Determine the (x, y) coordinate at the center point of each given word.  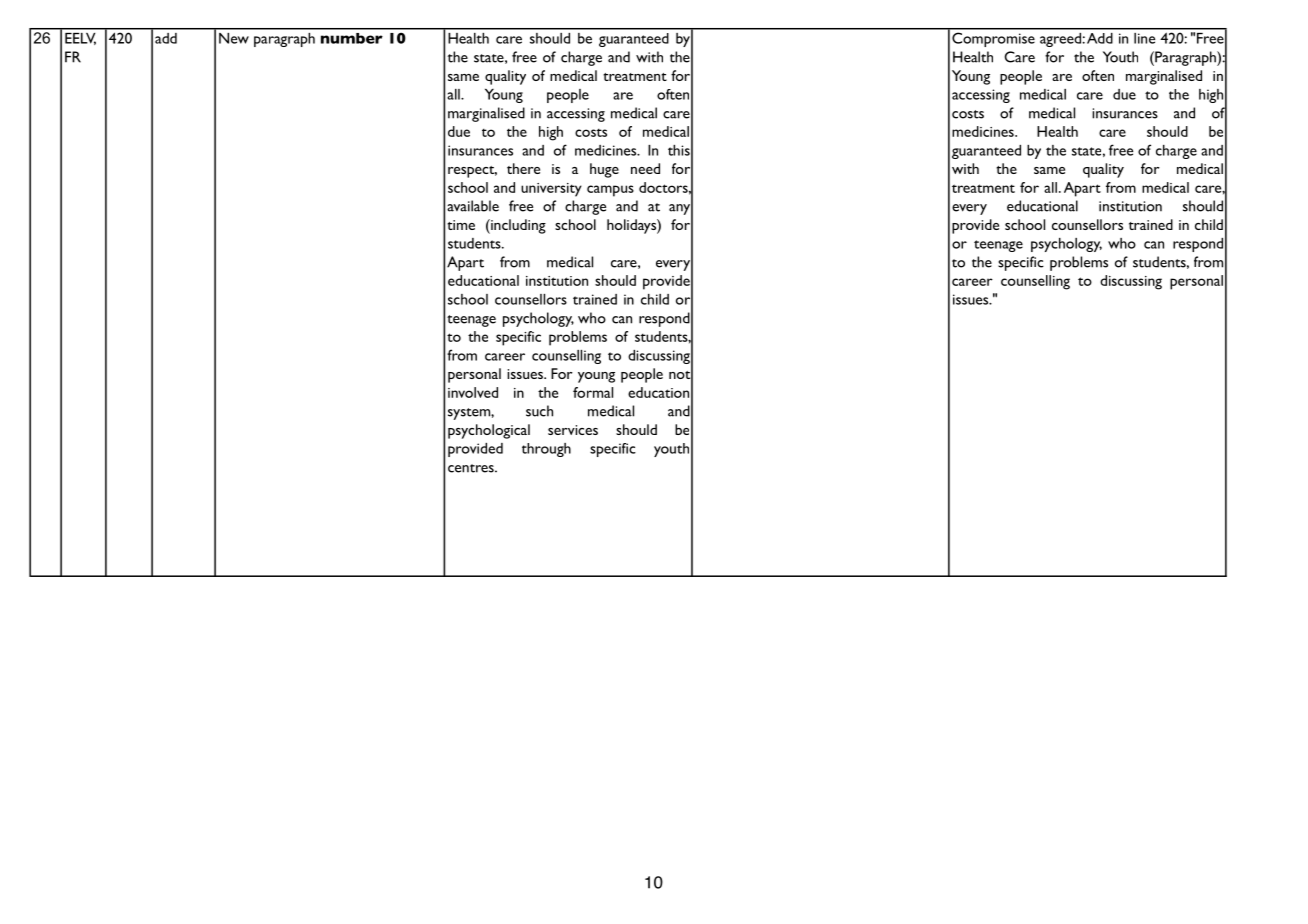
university (551, 190)
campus (610, 191)
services (573, 430)
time (461, 225)
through (546, 450)
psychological (489, 431)
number (352, 38)
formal (593, 392)
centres (472, 468)
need (645, 168)
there (523, 168)
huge (604, 170)
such (539, 411)
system (470, 414)
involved (473, 392)
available (473, 206)
